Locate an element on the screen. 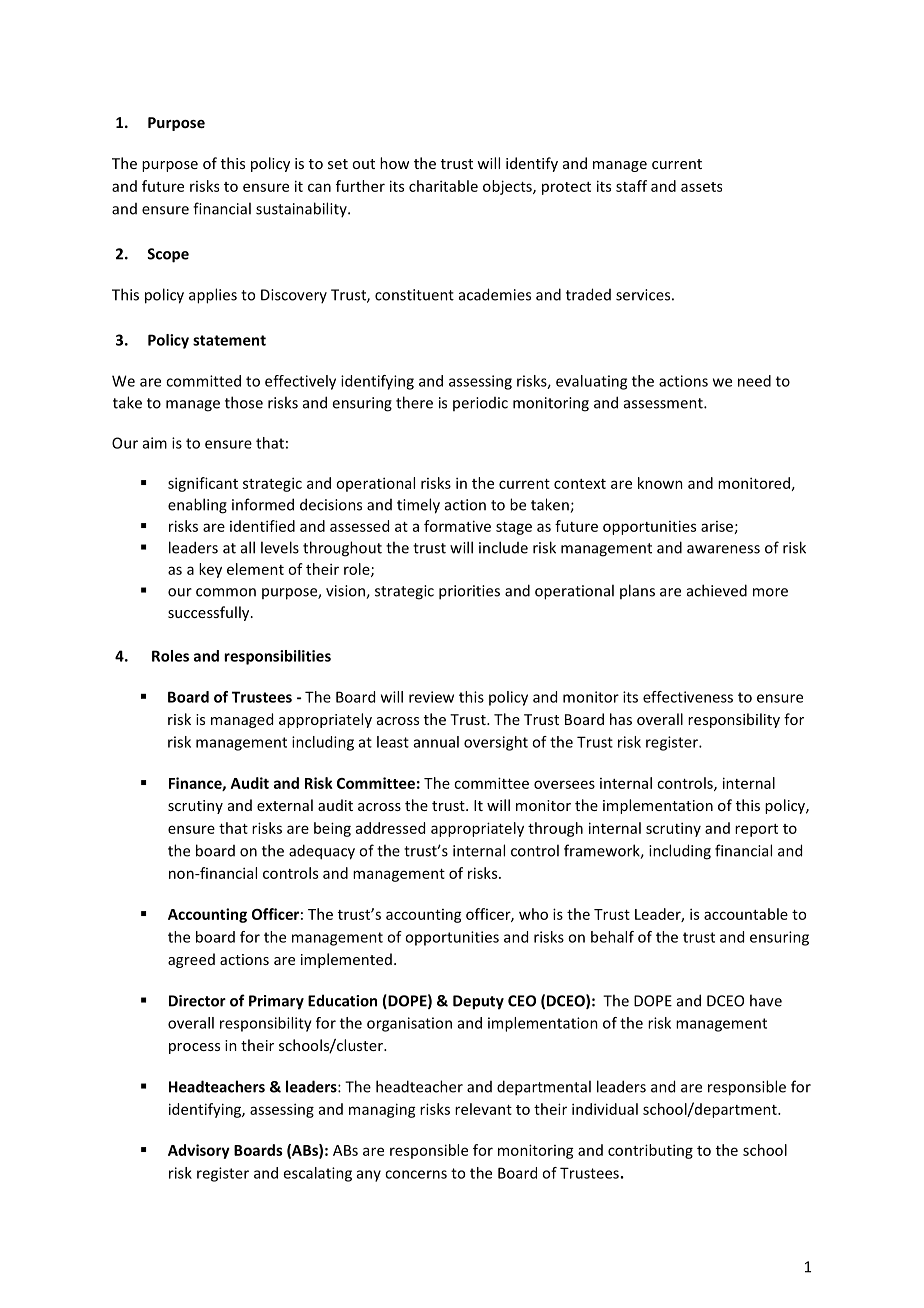 This screenshot has width=924, height=1308. effectiveness is located at coordinates (688, 697).
